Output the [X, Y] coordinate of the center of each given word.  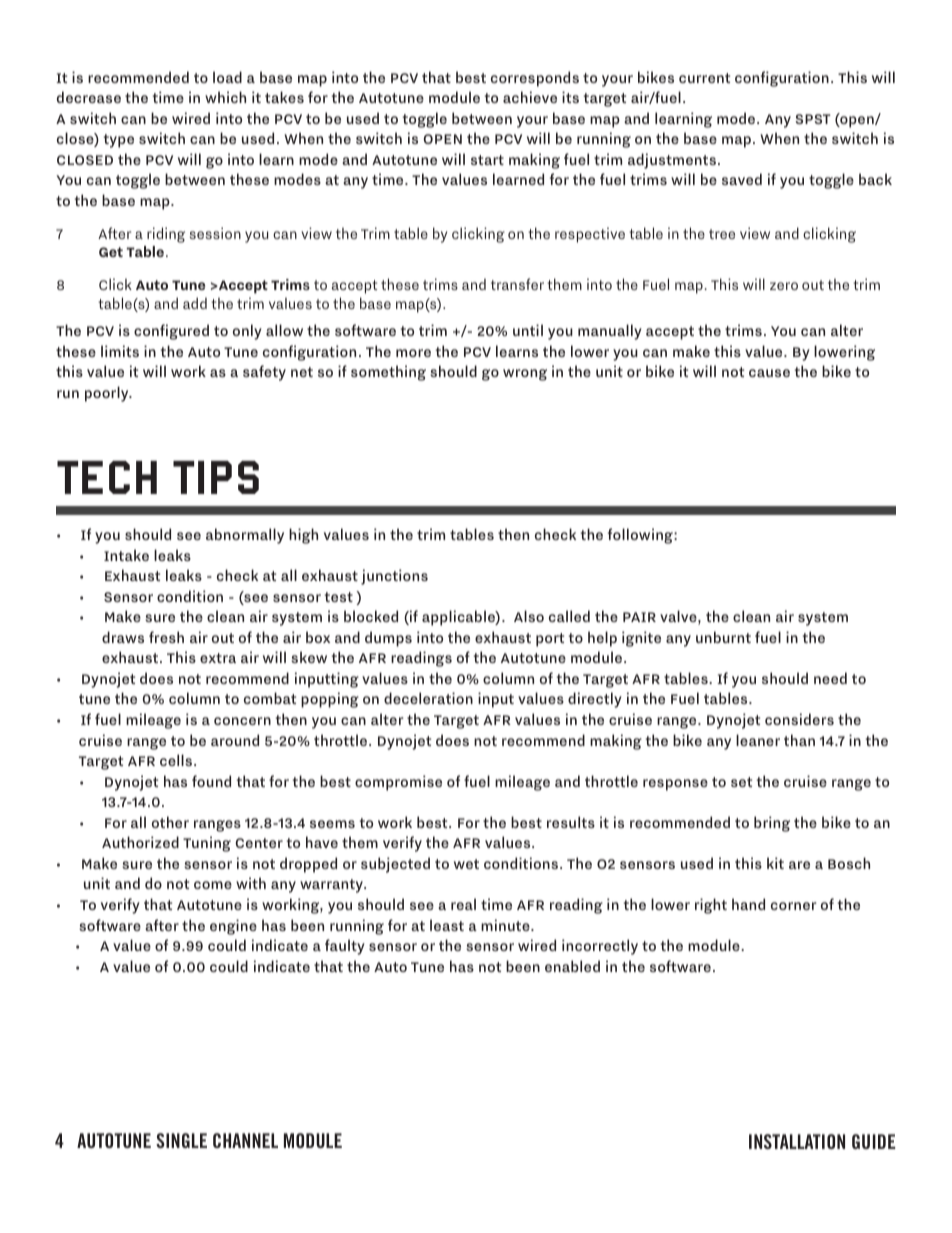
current [704, 78]
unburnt [723, 637]
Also [529, 616]
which [225, 97]
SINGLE [181, 1140]
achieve [530, 97]
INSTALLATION [797, 1141]
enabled [572, 966]
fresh [166, 637]
